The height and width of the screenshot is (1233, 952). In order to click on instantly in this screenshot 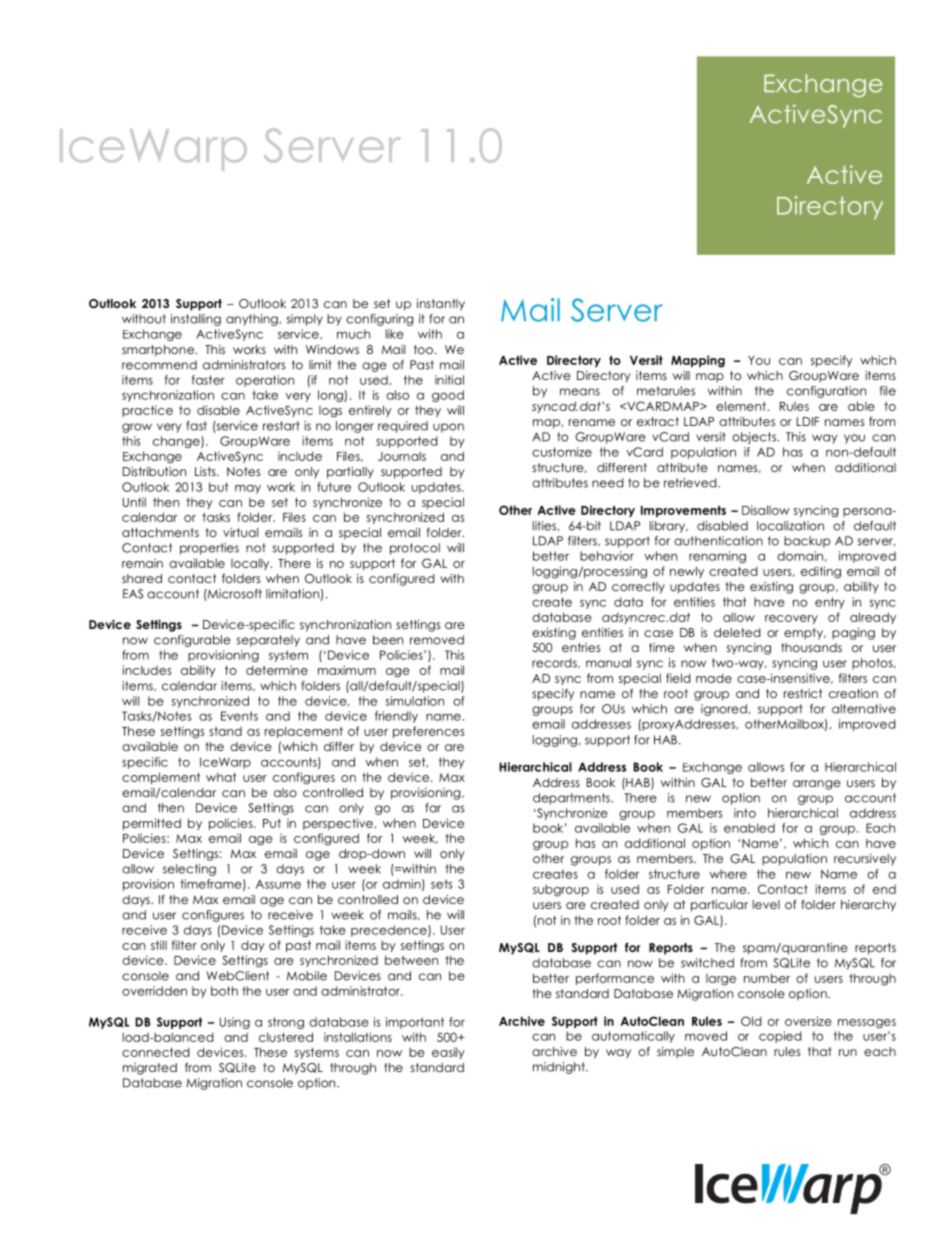, I will do `click(441, 305)`.
